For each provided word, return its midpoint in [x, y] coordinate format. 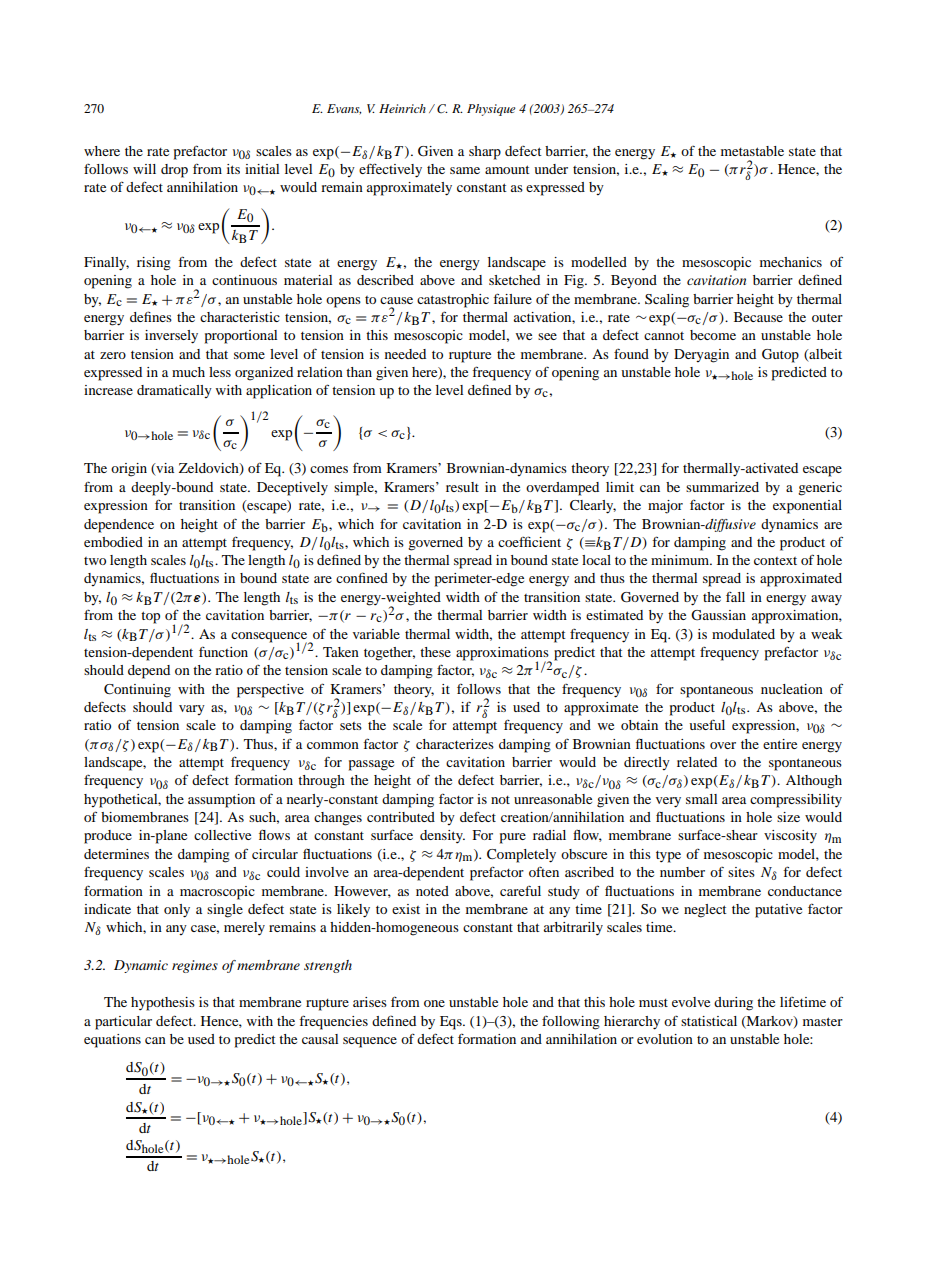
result [462, 487]
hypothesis [163, 1004]
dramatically [174, 391]
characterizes [455, 744]
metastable [752, 151]
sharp [485, 153]
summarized [722, 487]
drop [174, 171]
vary [192, 710]
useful [707, 724]
